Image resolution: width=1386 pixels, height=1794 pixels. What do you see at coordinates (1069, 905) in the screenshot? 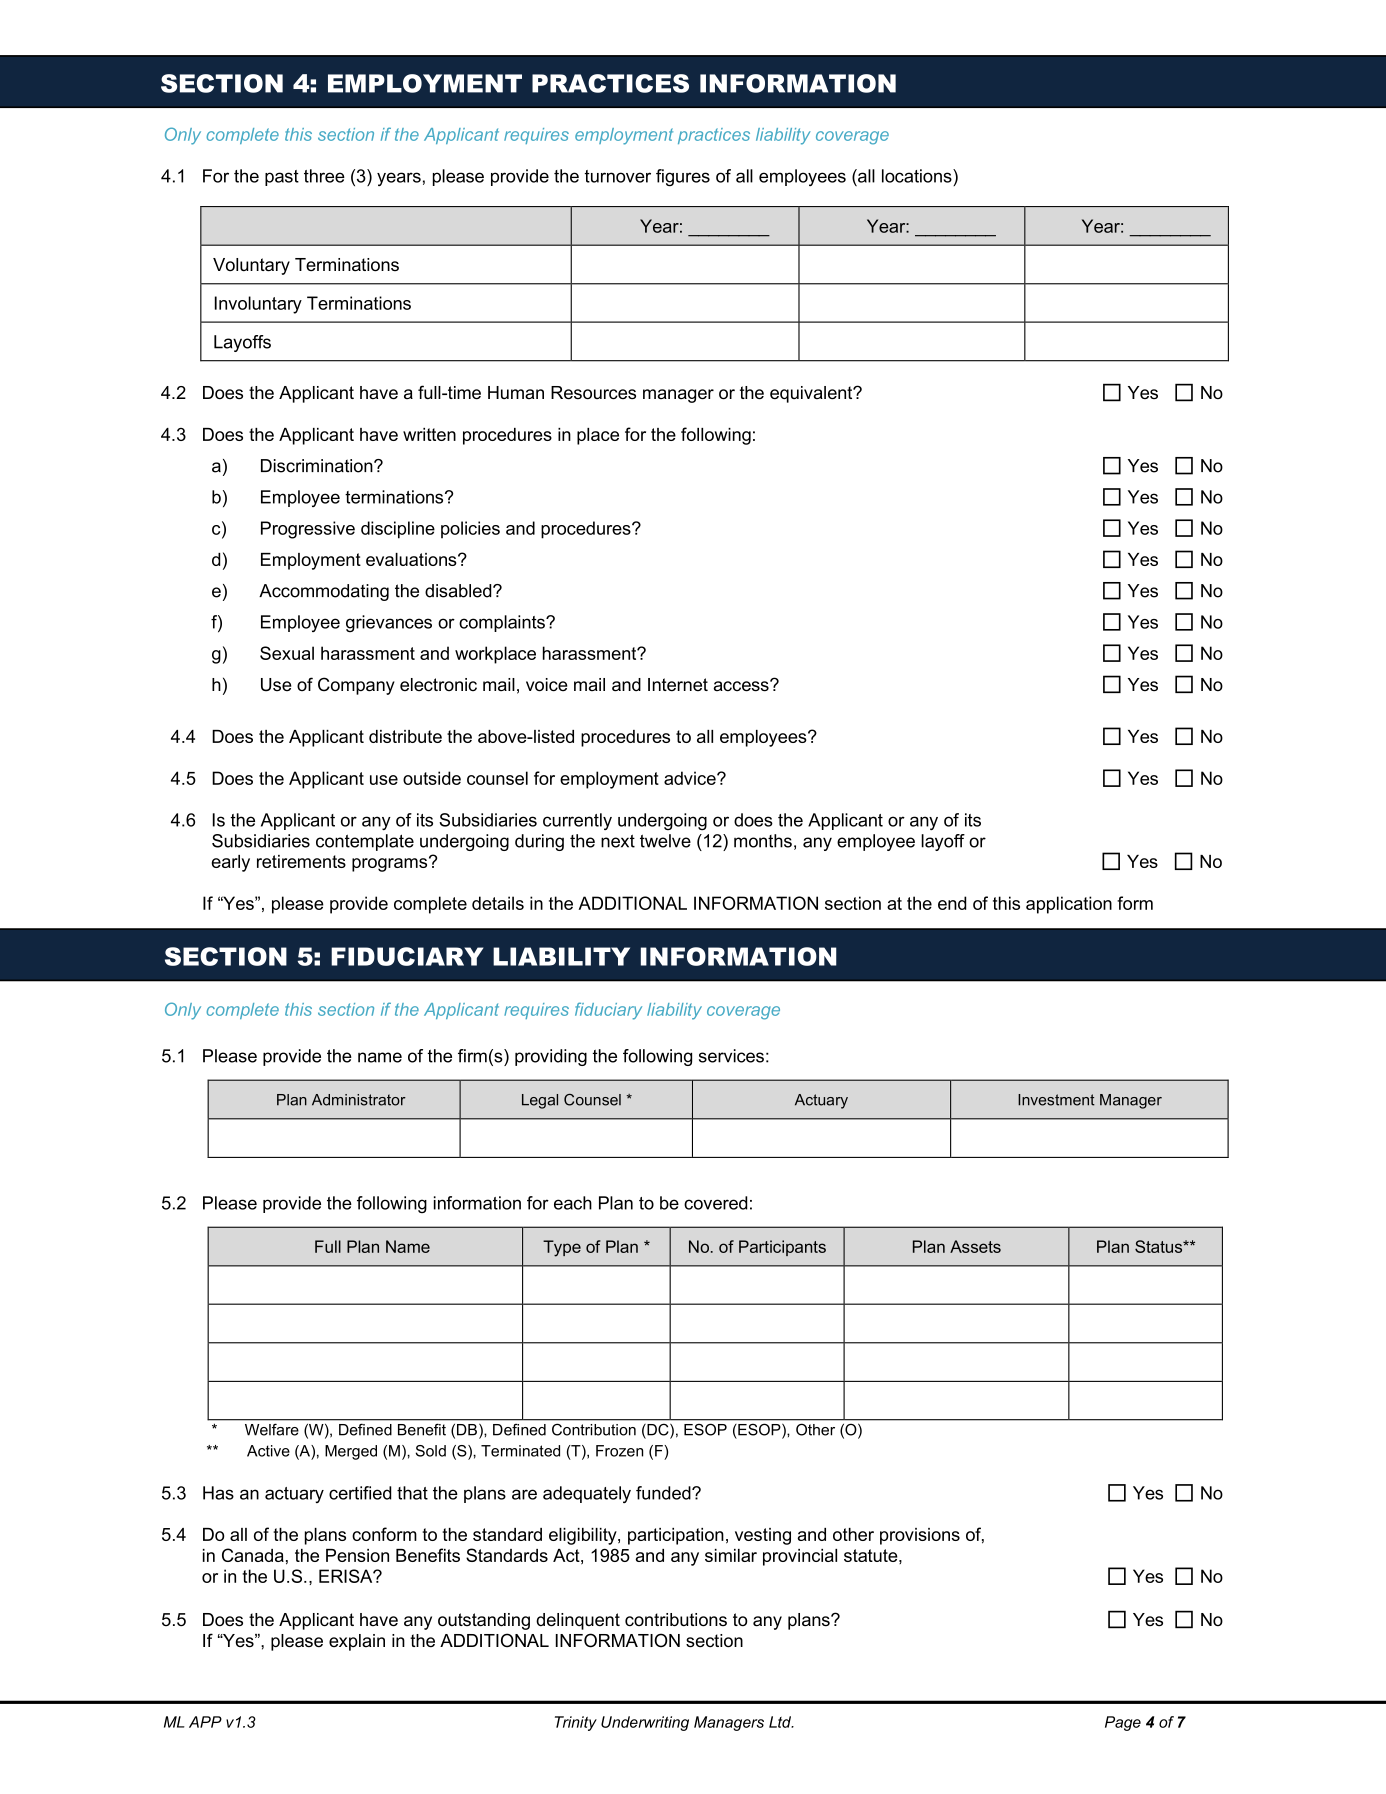
I see `application` at bounding box center [1069, 905].
